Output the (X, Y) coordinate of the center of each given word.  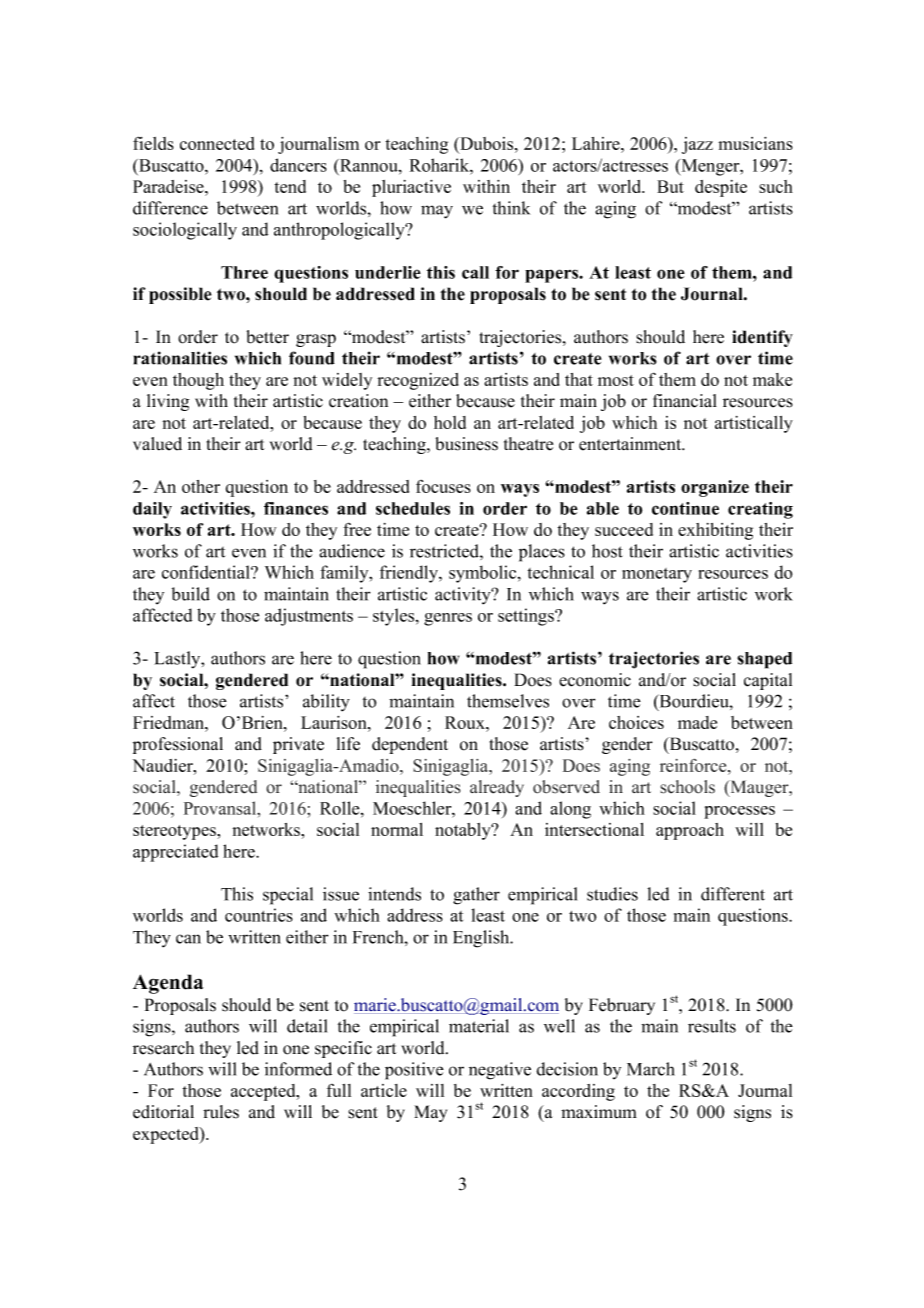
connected (217, 143)
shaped (764, 660)
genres (448, 619)
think (511, 208)
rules (221, 1112)
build (191, 594)
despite (721, 188)
